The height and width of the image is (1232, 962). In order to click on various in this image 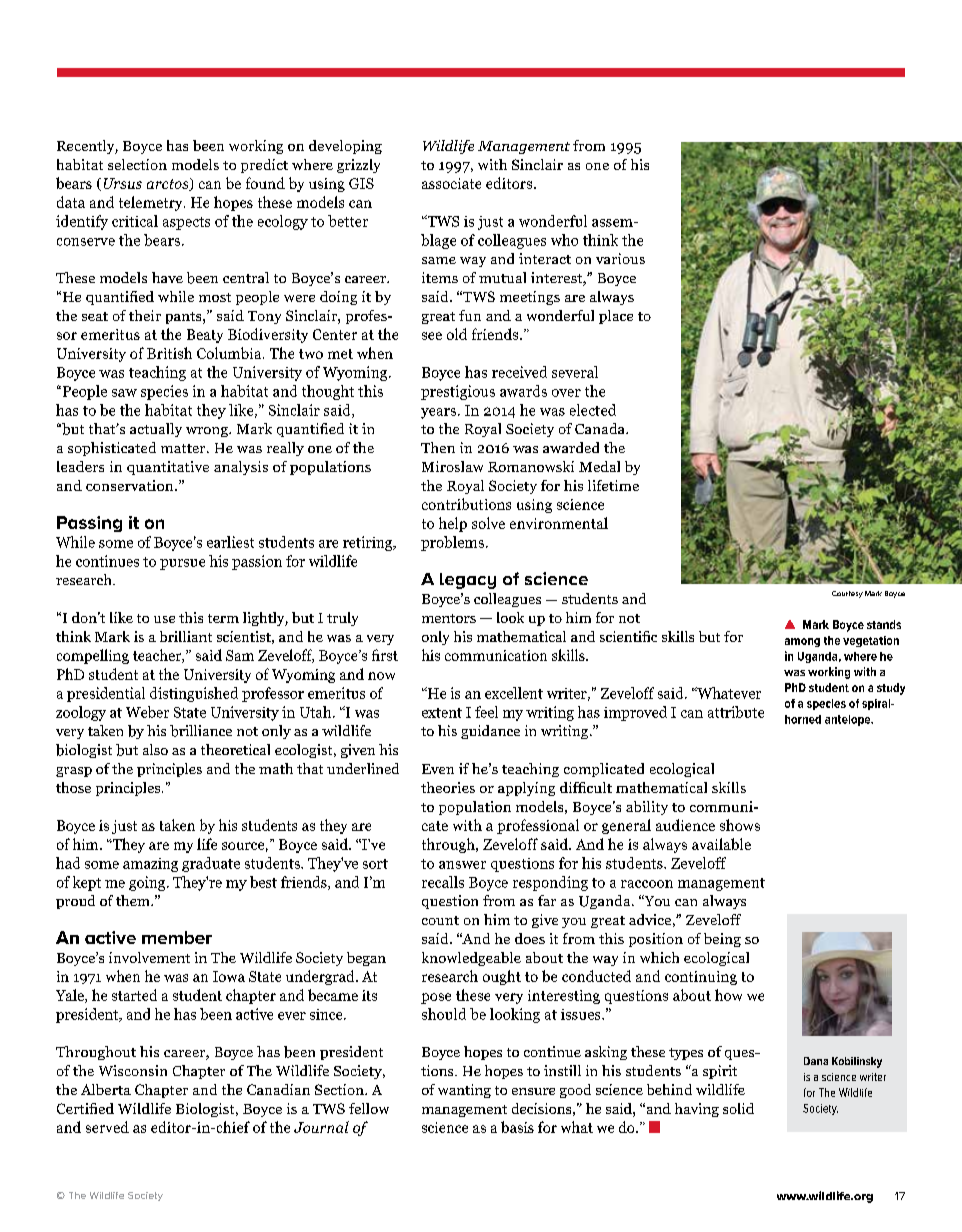, I will do `click(620, 258)`.
